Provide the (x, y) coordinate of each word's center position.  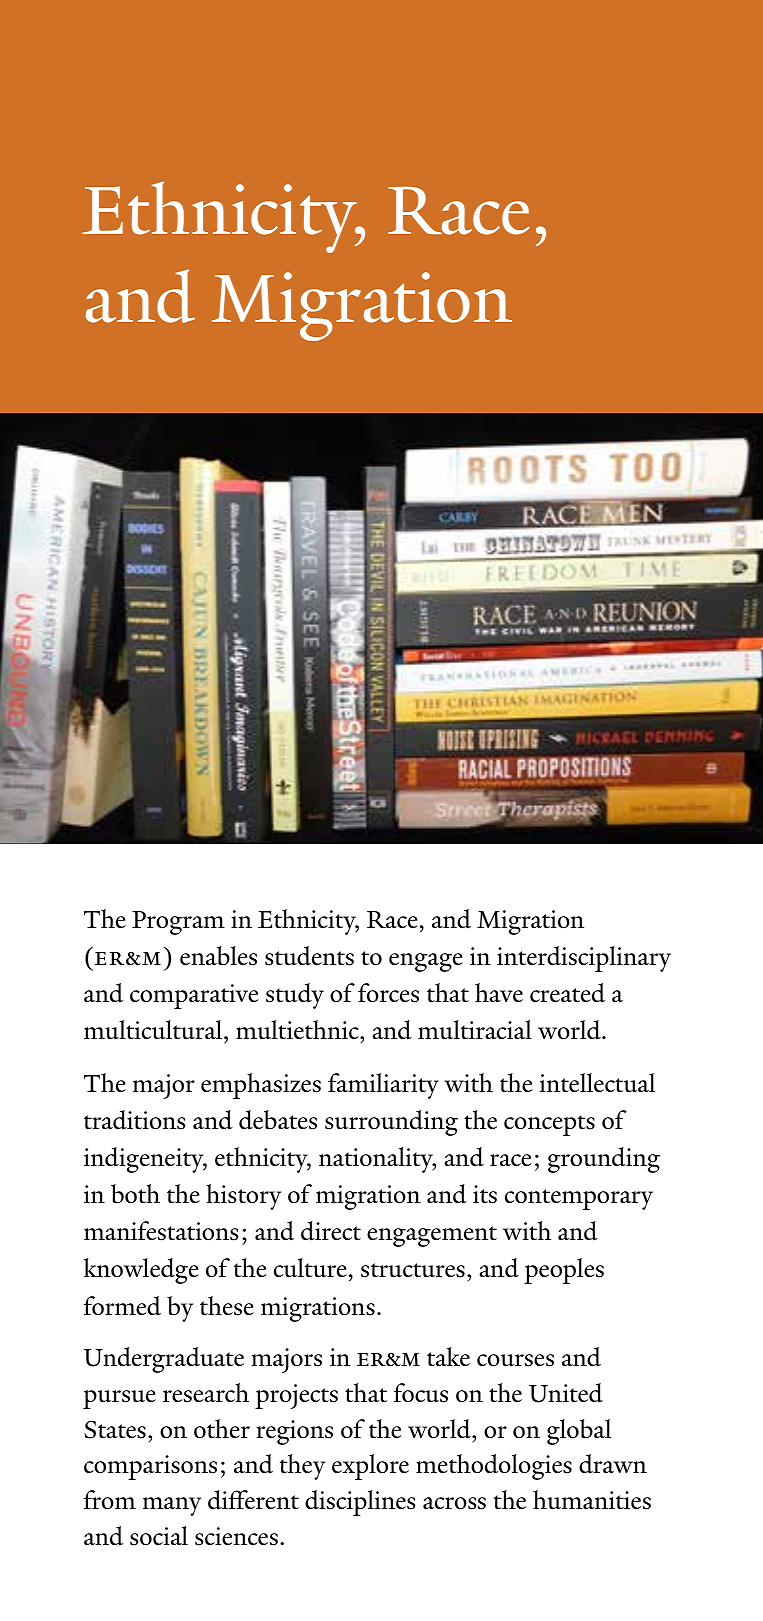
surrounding (391, 1123)
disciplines (360, 1503)
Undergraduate (164, 1360)
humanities (592, 1500)
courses (515, 1360)
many (172, 1506)
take (448, 1356)
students (309, 956)
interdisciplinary (584, 959)
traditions (135, 1120)
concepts (549, 1125)
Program (178, 923)
